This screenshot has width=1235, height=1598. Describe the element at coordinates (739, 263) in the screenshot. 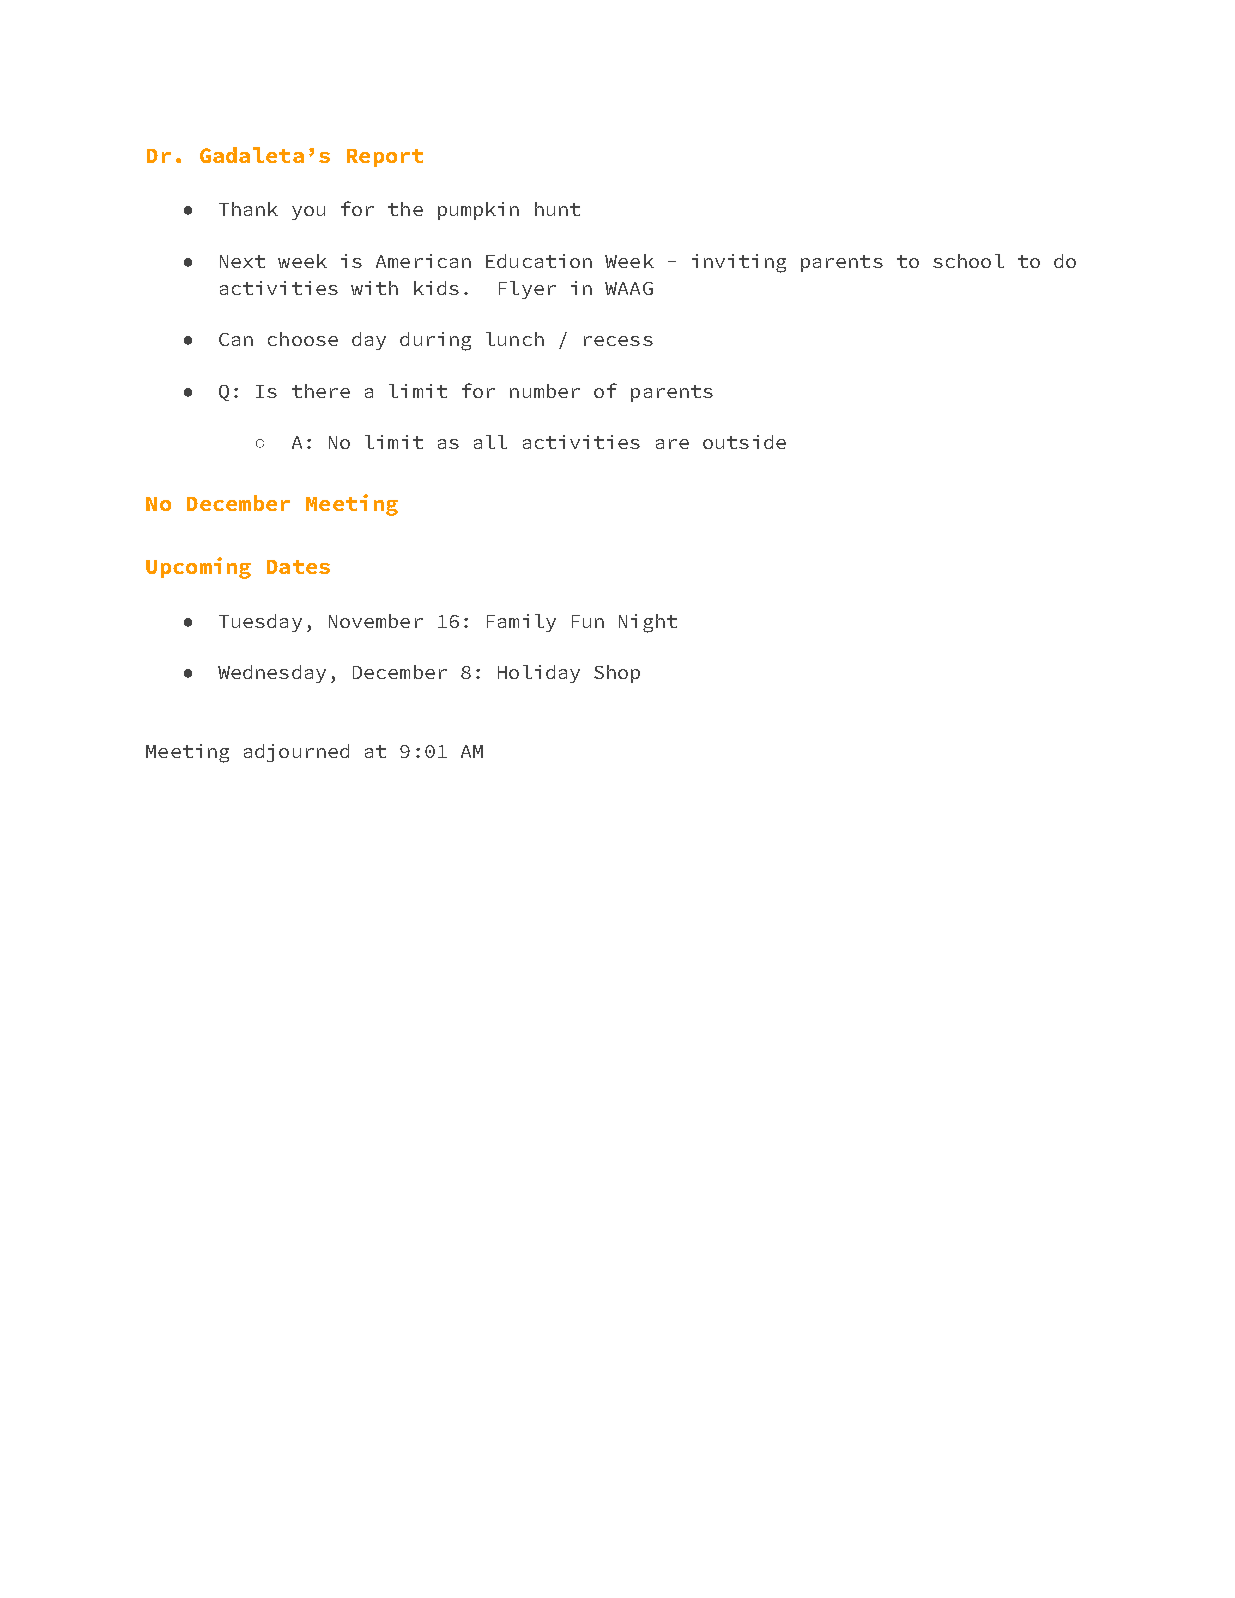

I see `inviting` at that location.
